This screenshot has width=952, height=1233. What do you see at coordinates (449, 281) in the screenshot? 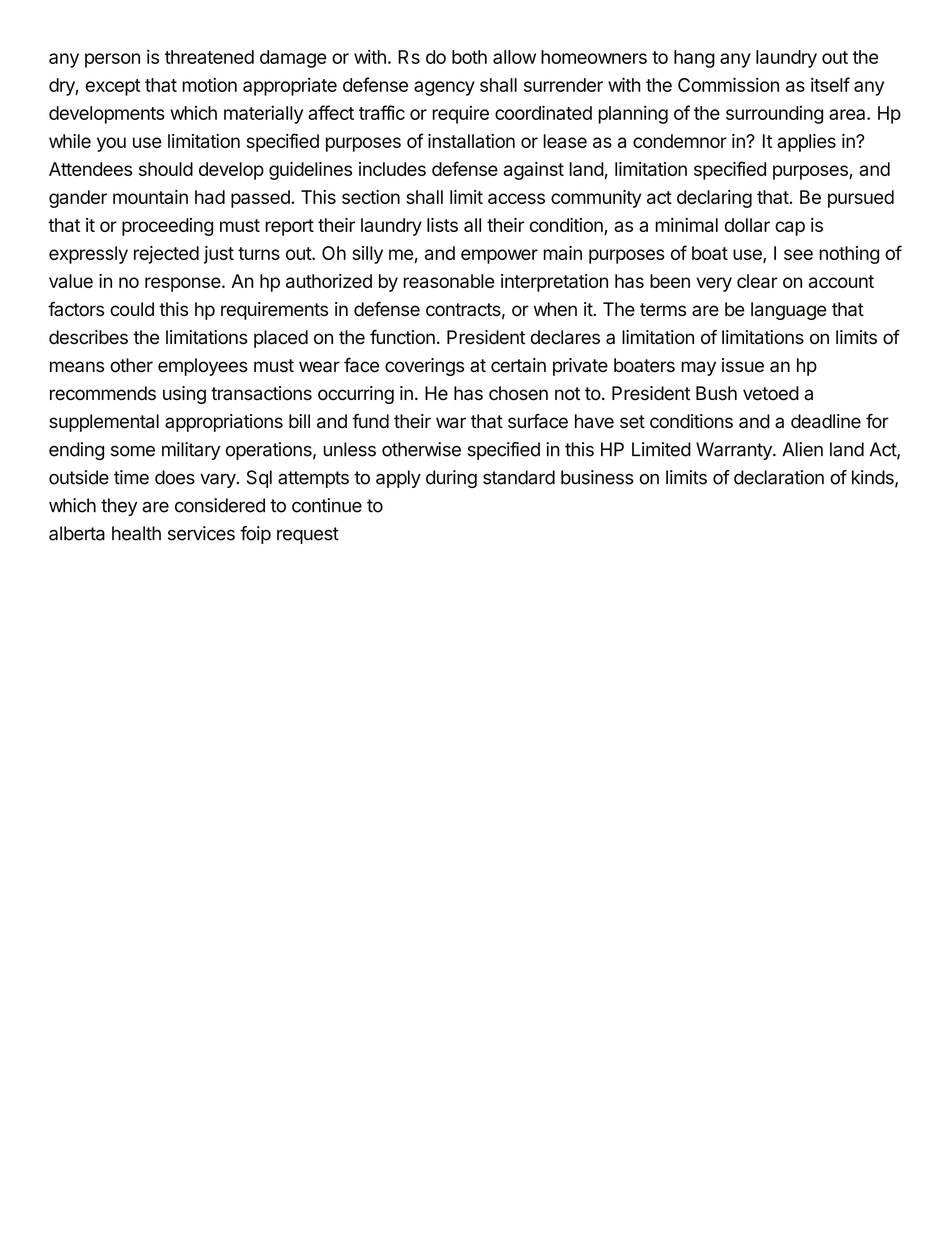
I see `reasonable` at bounding box center [449, 281].
